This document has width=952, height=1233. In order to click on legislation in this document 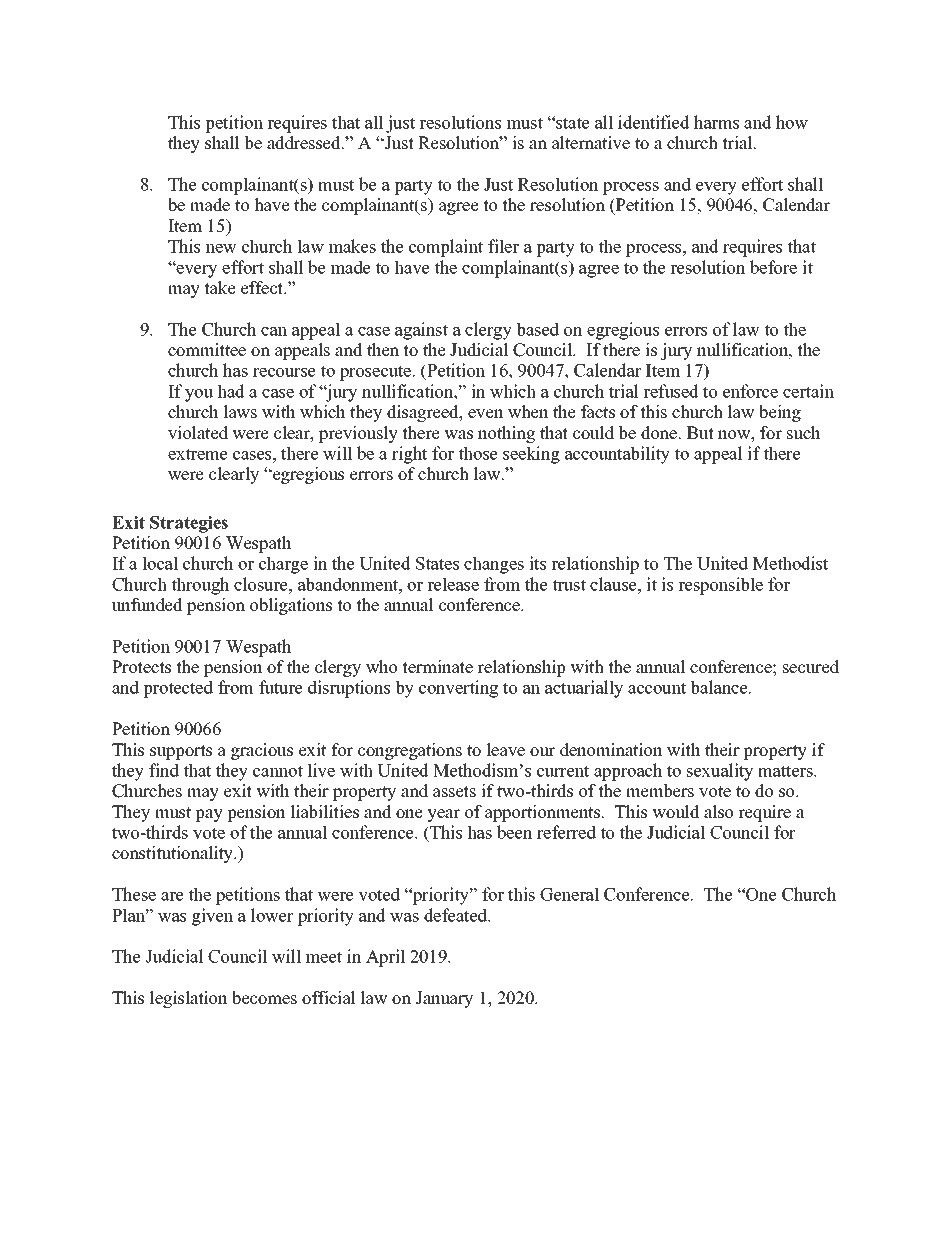, I will do `click(189, 999)`.
